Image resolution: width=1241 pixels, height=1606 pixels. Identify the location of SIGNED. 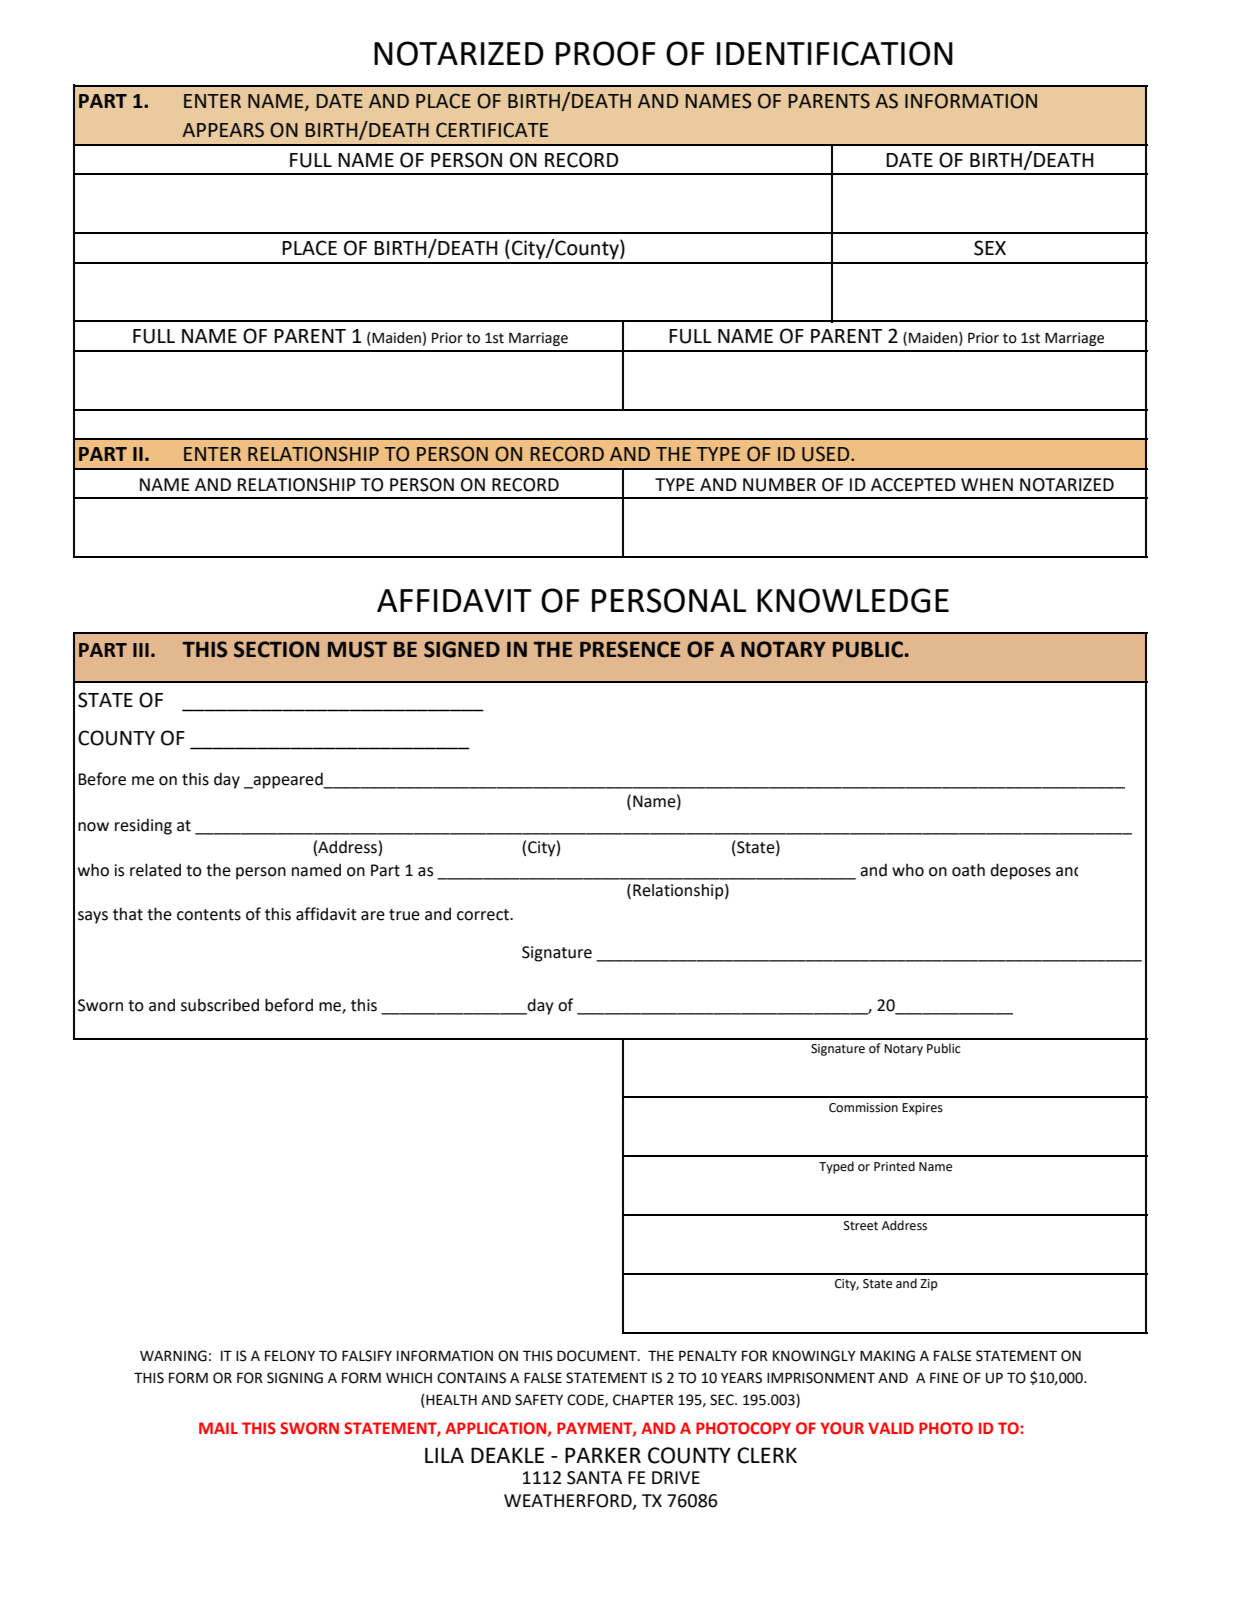
(462, 649).
